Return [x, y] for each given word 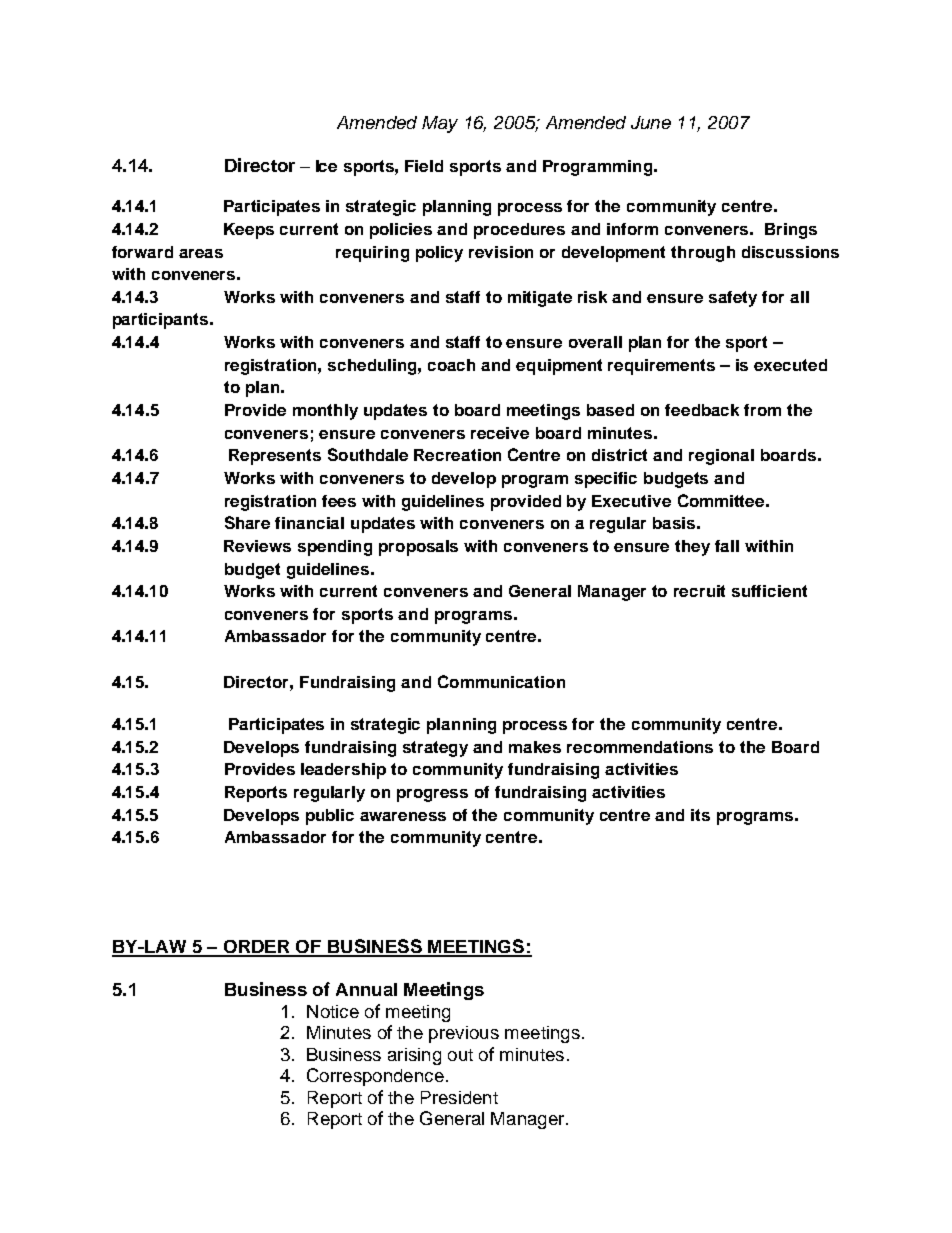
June [651, 122]
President [459, 1097]
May [440, 124]
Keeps [249, 231]
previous [464, 1034]
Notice [333, 1011]
